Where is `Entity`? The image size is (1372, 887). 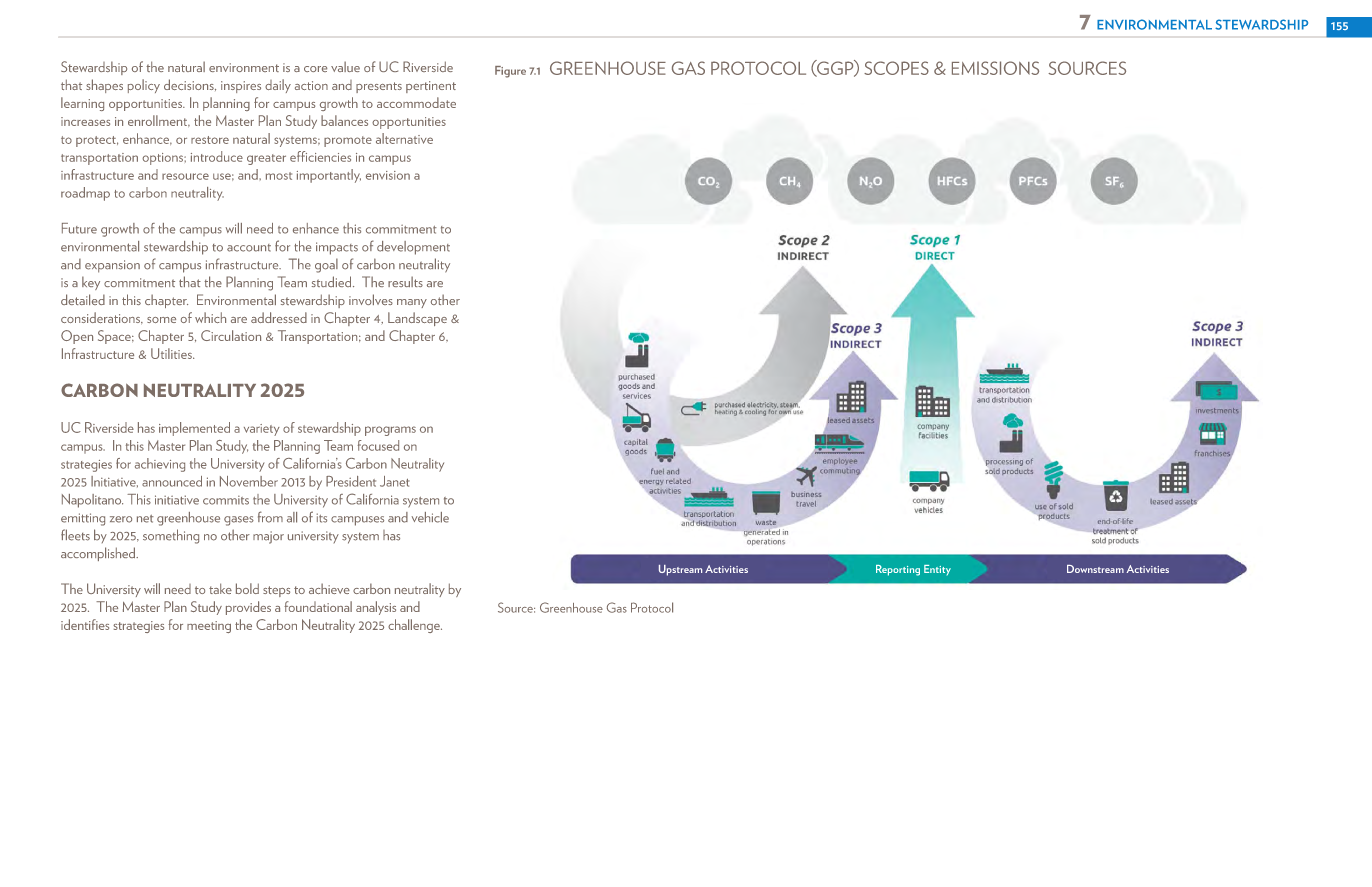 Entity is located at coordinates (937, 570).
